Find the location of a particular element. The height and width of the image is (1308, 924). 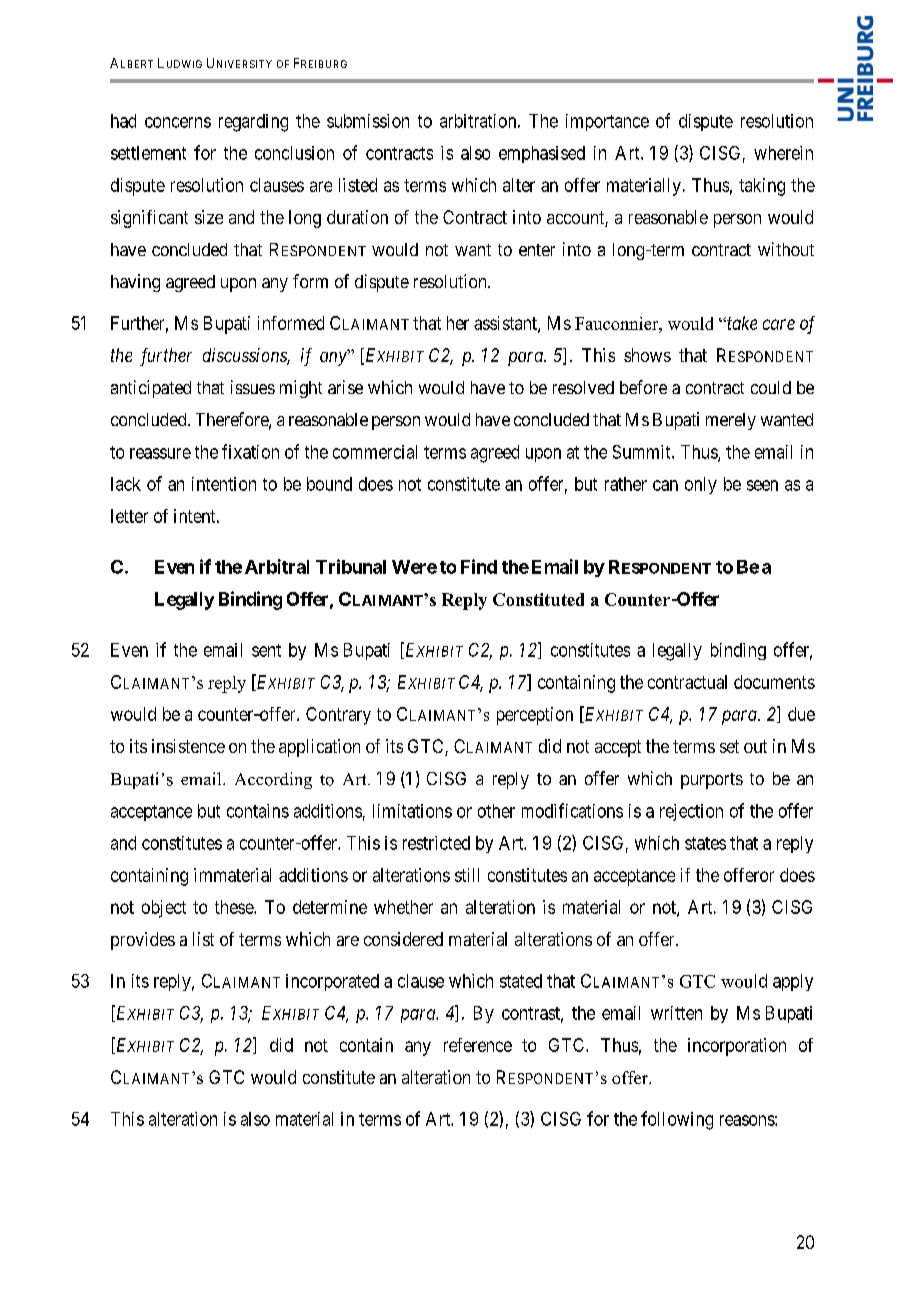

sent is located at coordinates (266, 650).
